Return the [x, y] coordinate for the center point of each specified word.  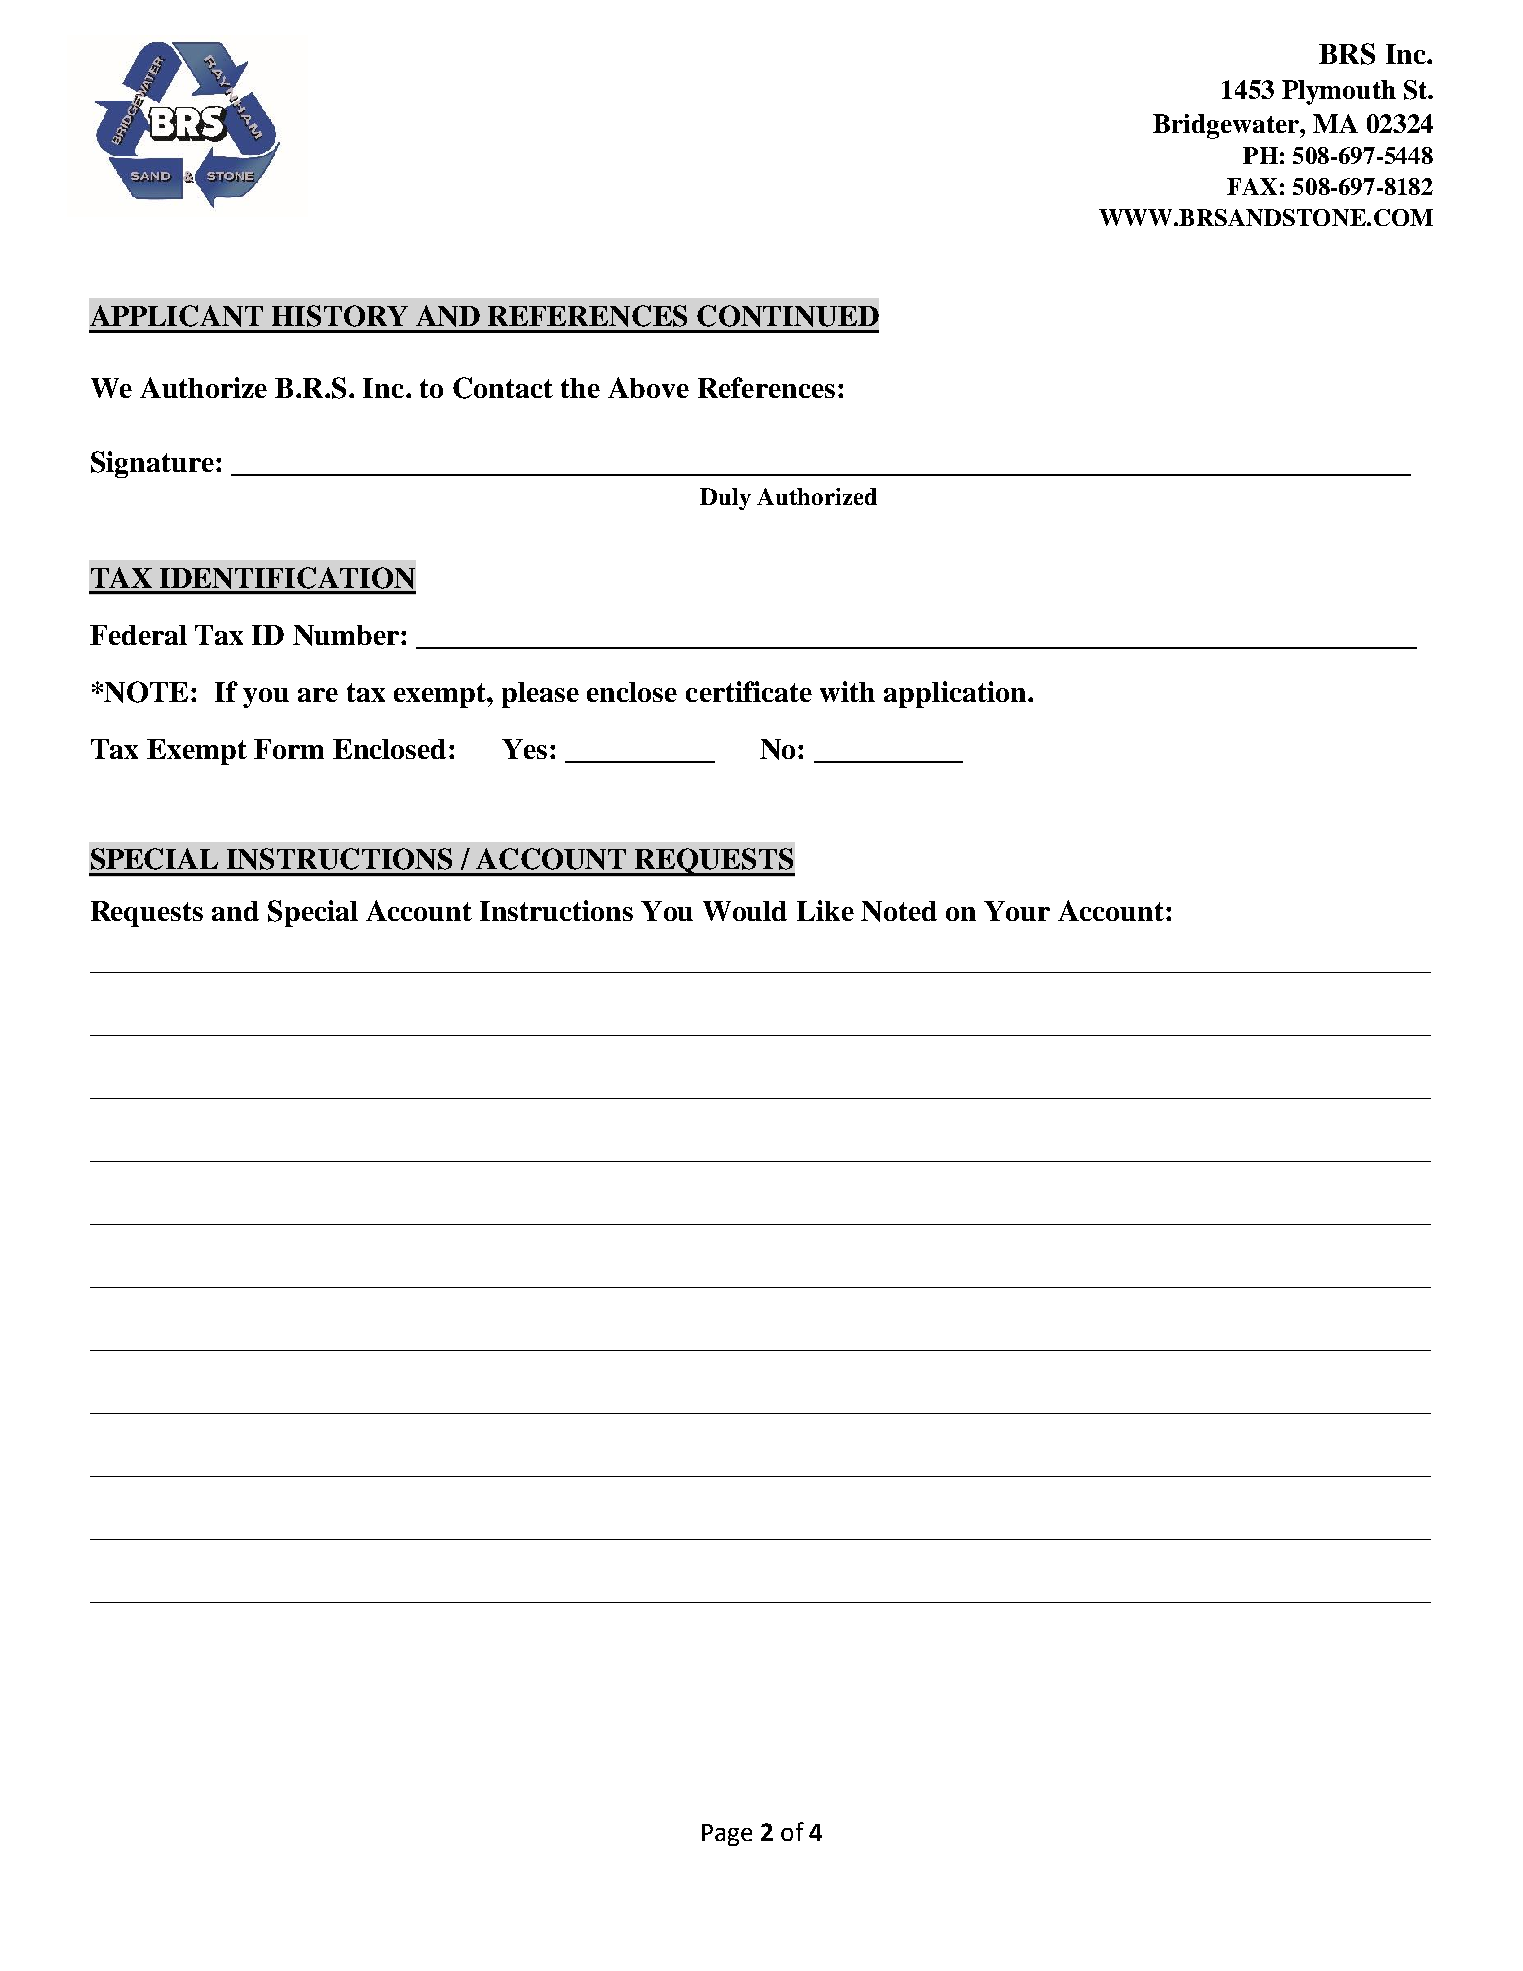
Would [745, 911]
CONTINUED [788, 316]
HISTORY [340, 316]
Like [825, 910]
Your [1017, 911]
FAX [1252, 186]
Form [289, 749]
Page [727, 1835]
